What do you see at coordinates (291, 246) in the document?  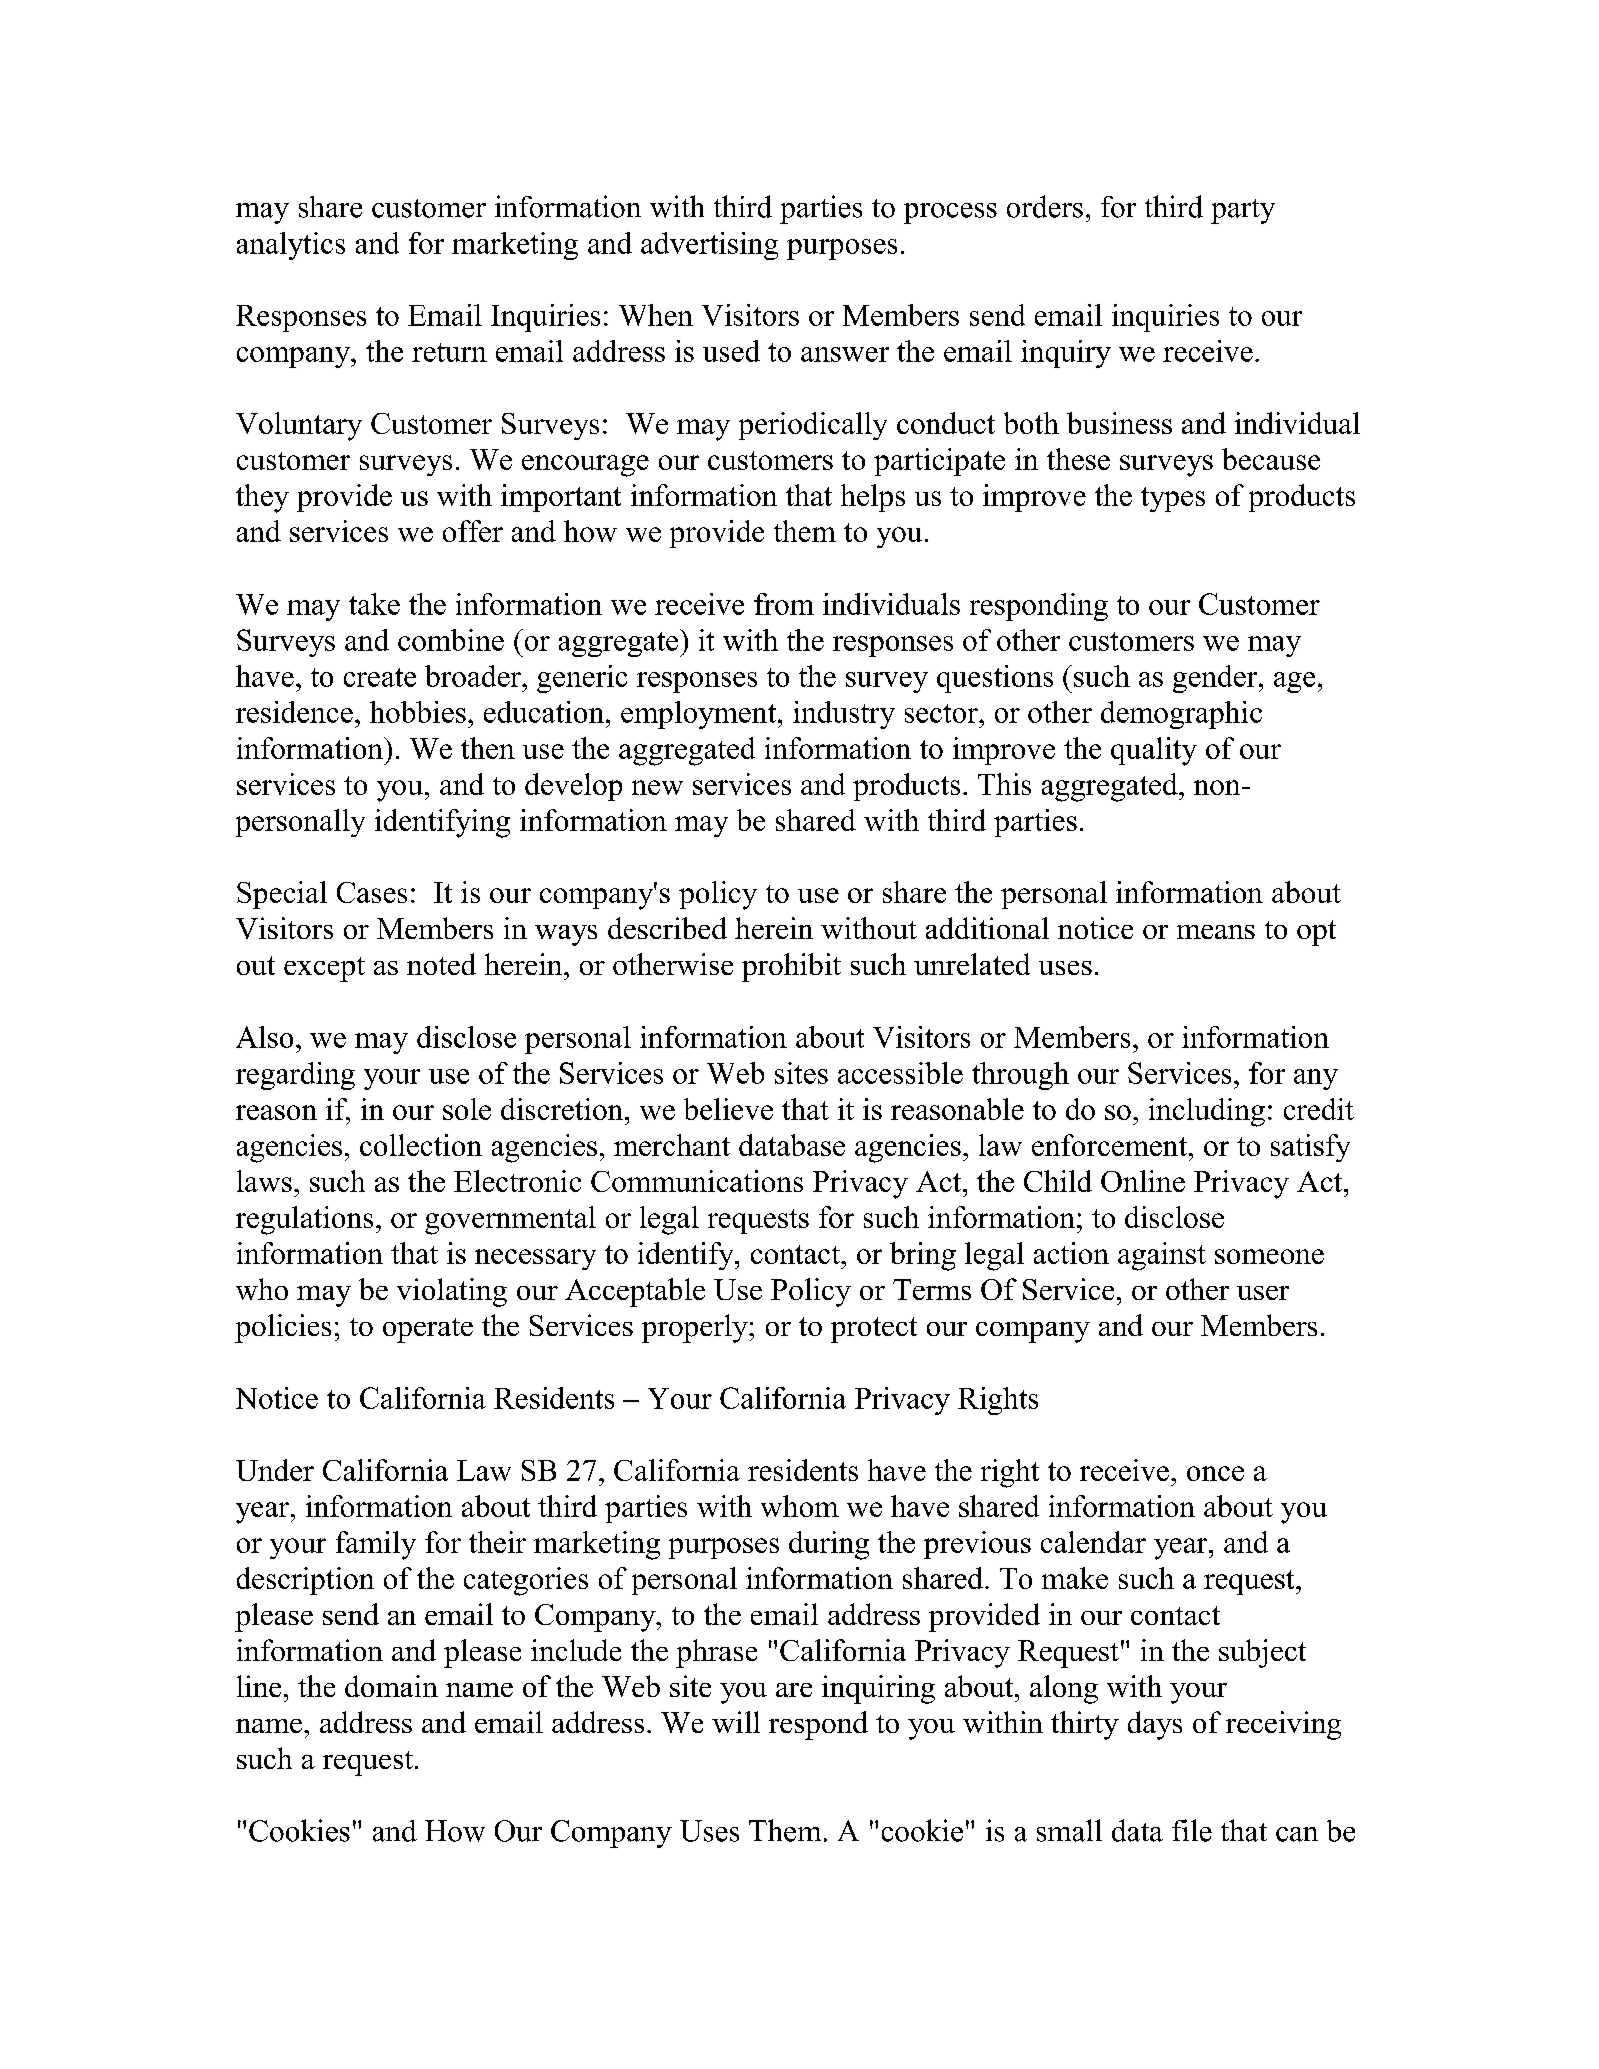 I see `analytics` at bounding box center [291, 246].
